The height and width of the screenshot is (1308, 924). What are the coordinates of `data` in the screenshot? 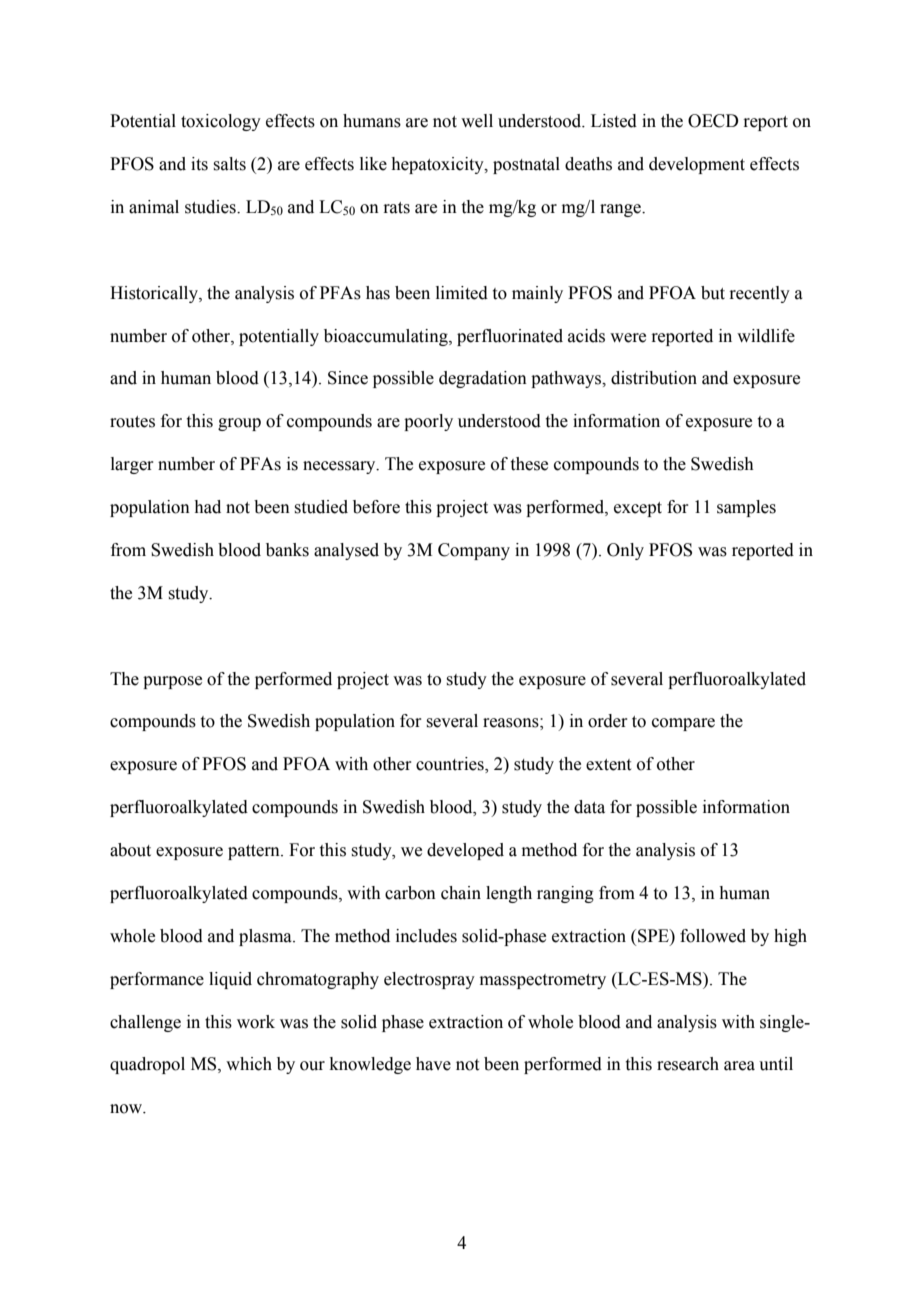 It's located at (589, 807).
